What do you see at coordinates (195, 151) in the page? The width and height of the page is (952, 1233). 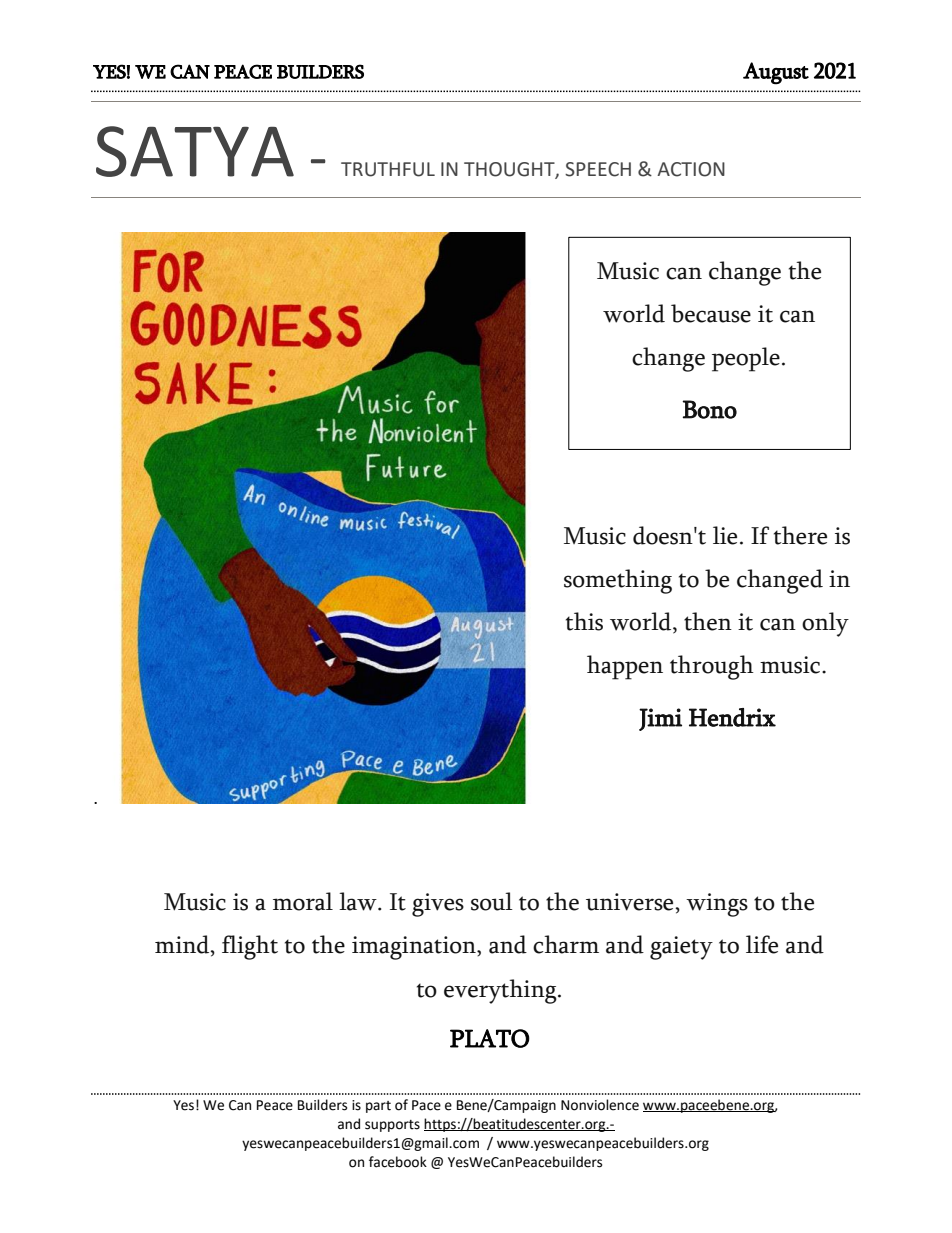 I see `SATYA` at bounding box center [195, 151].
